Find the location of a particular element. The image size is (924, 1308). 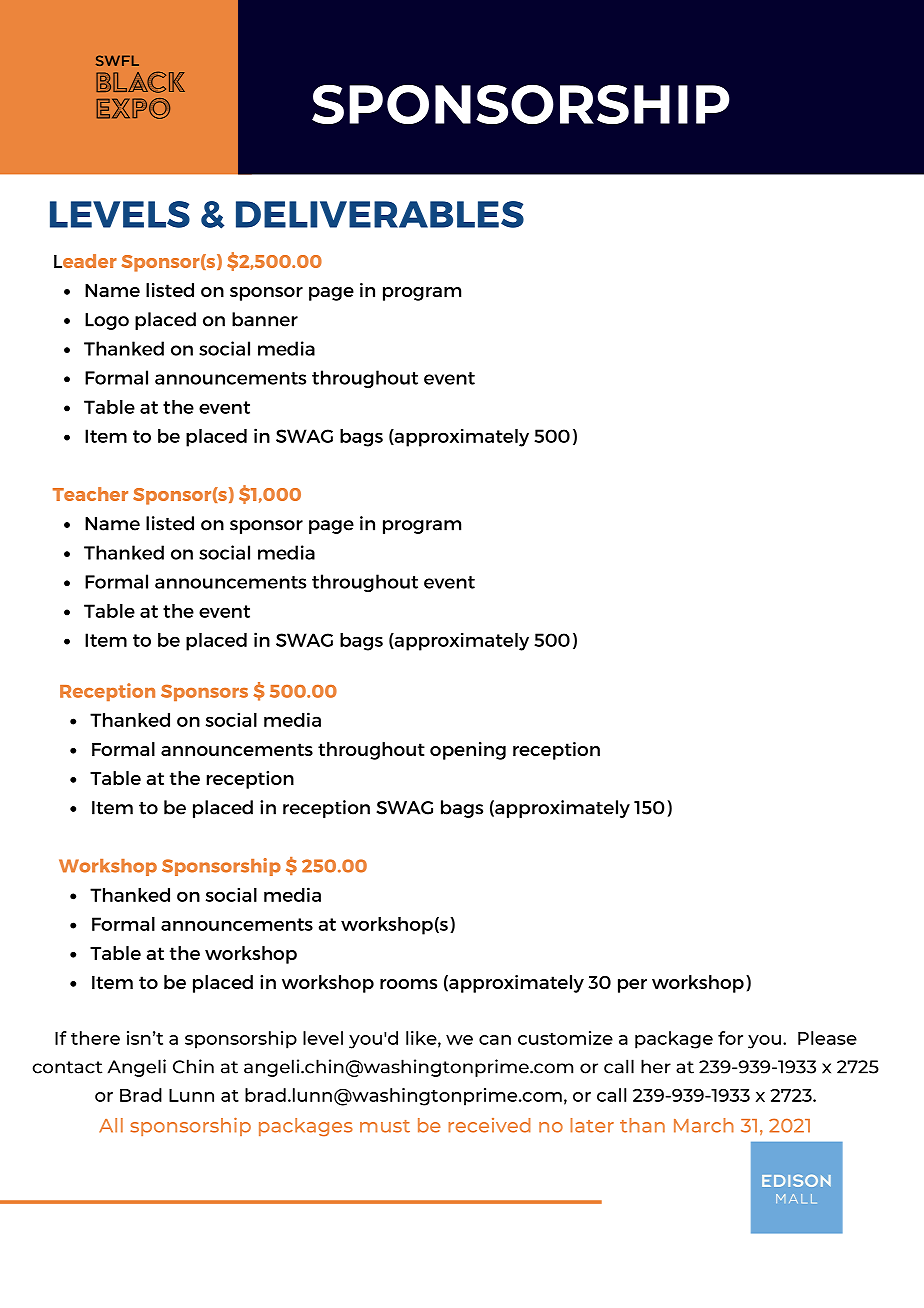

March is located at coordinates (704, 1125).
